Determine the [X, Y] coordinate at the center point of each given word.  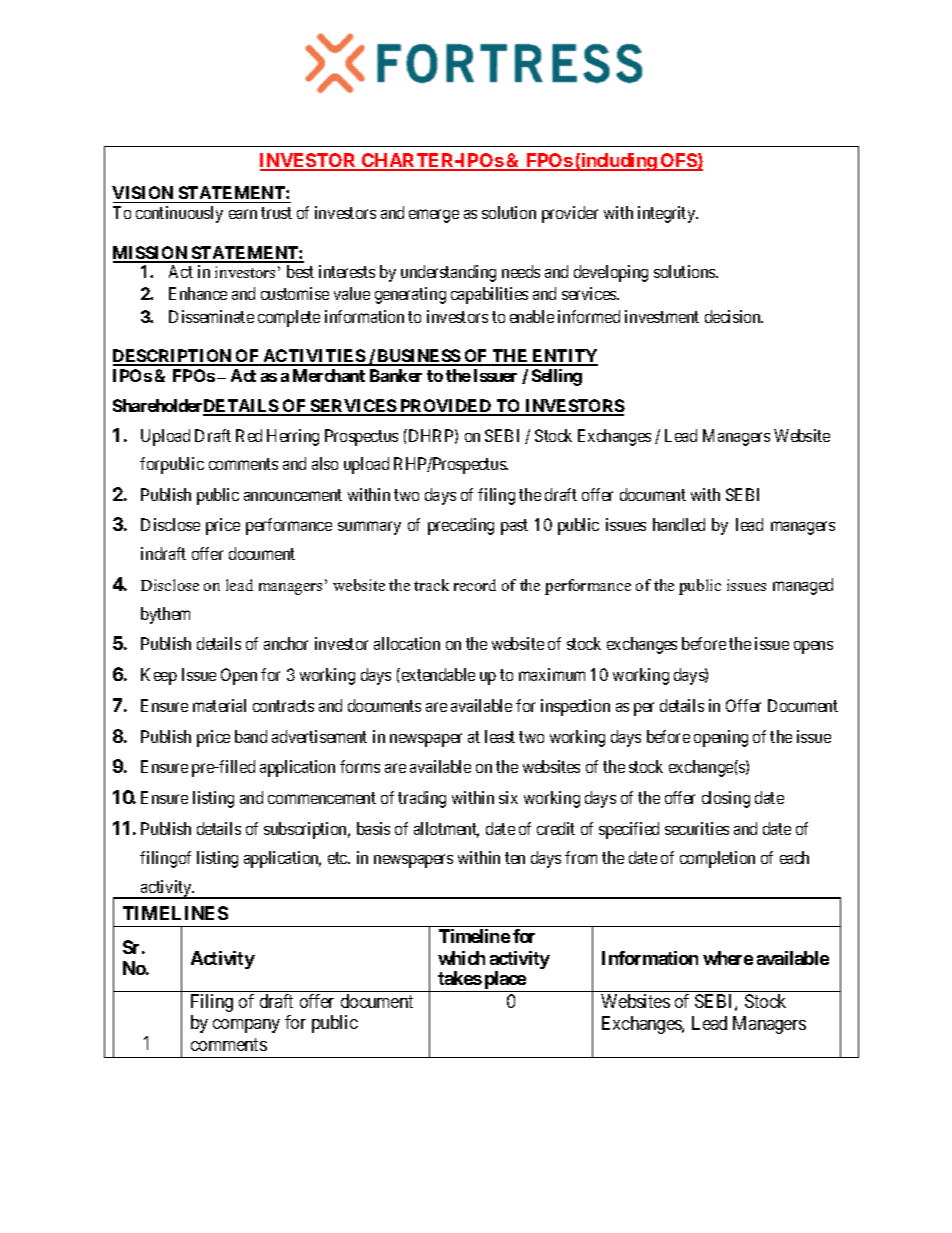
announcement [293, 495]
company [246, 1026]
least [500, 736]
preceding [461, 526]
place [504, 981]
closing [726, 799]
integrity [668, 214]
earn [243, 214]
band [251, 736]
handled [679, 524]
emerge [434, 216]
